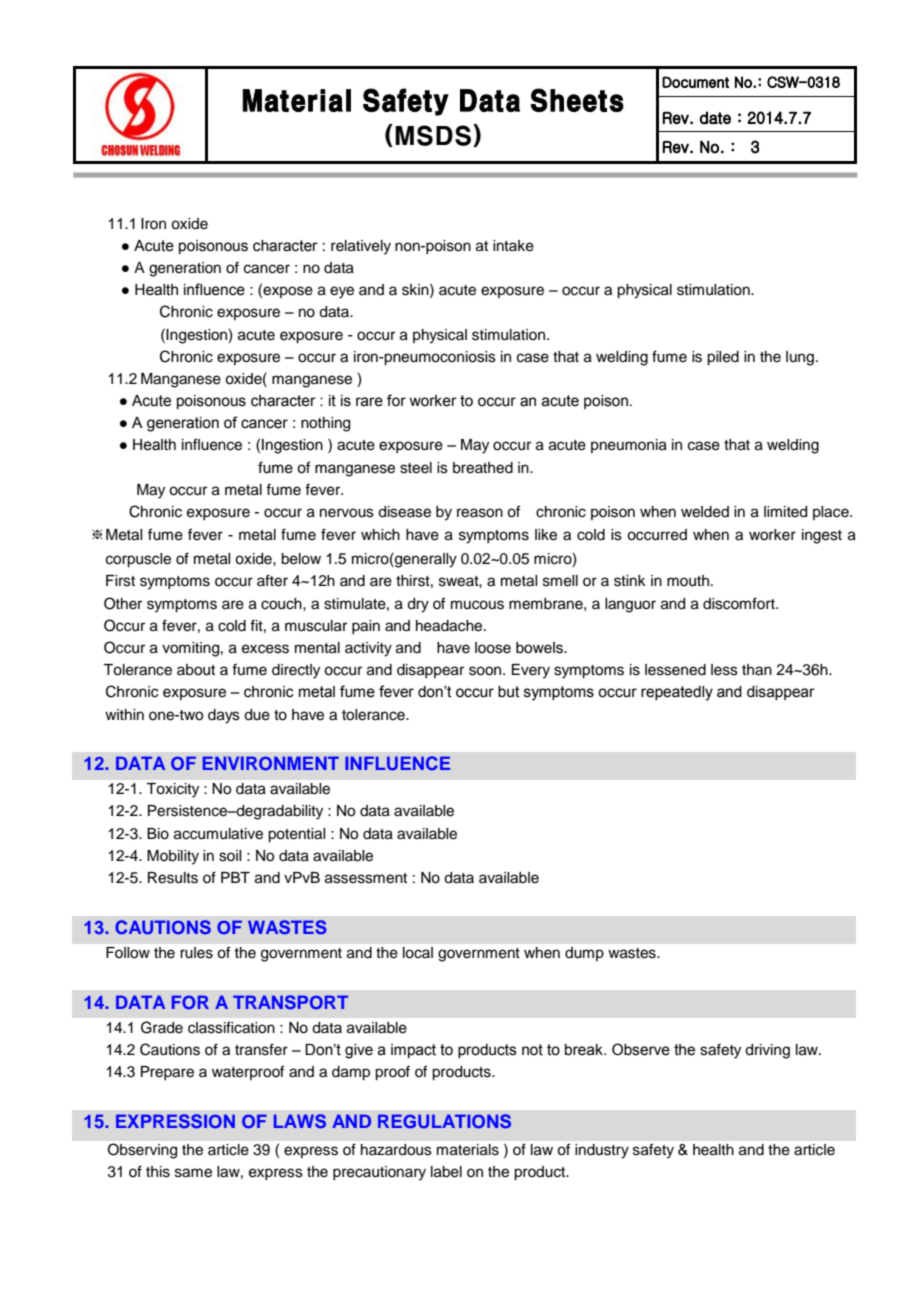  What do you see at coordinates (577, 100) in the page?
I see `Sheets` at bounding box center [577, 100].
